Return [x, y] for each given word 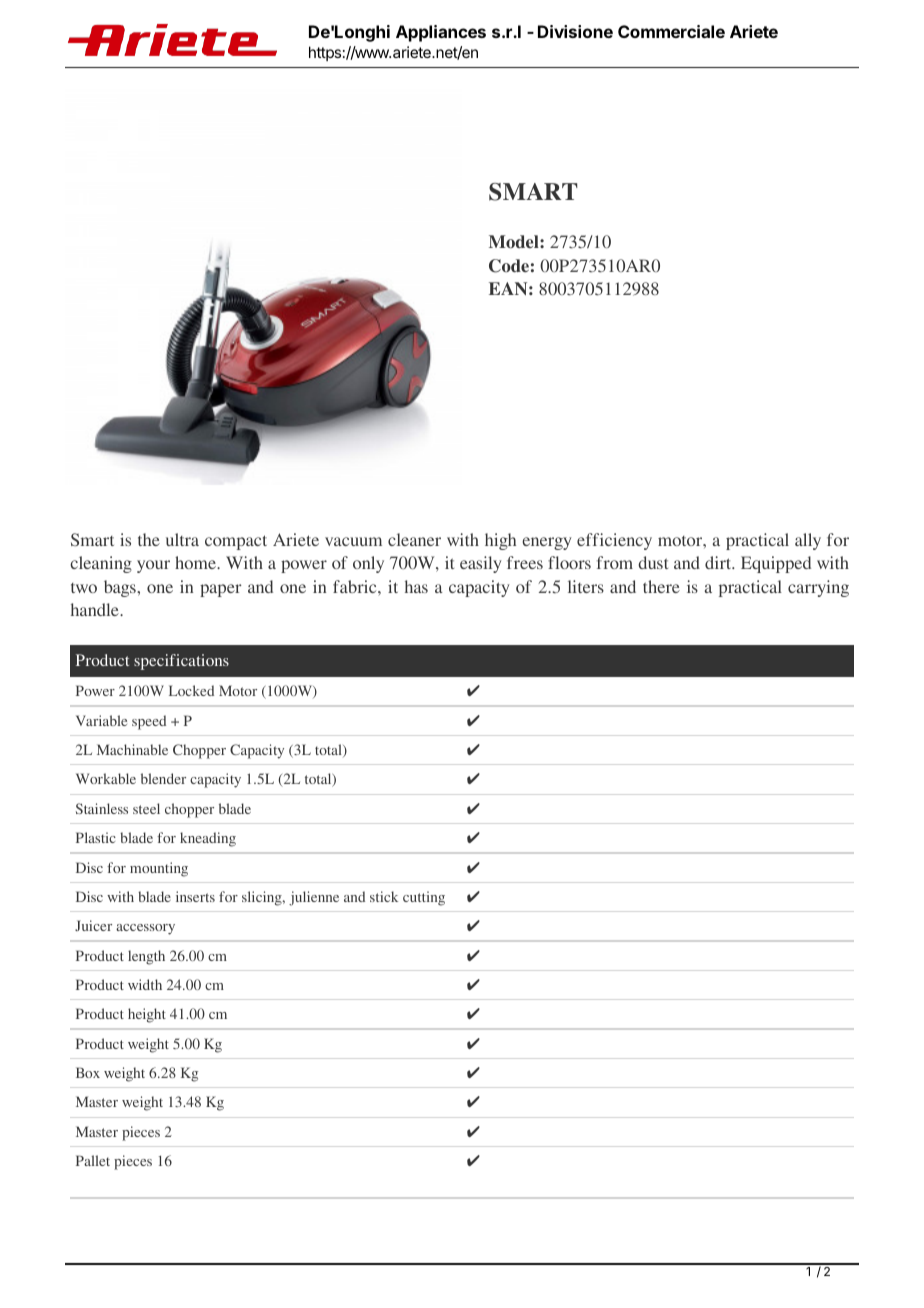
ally [808, 541]
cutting [424, 898]
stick [384, 896]
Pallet [93, 1160]
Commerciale [671, 31]
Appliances [441, 33]
